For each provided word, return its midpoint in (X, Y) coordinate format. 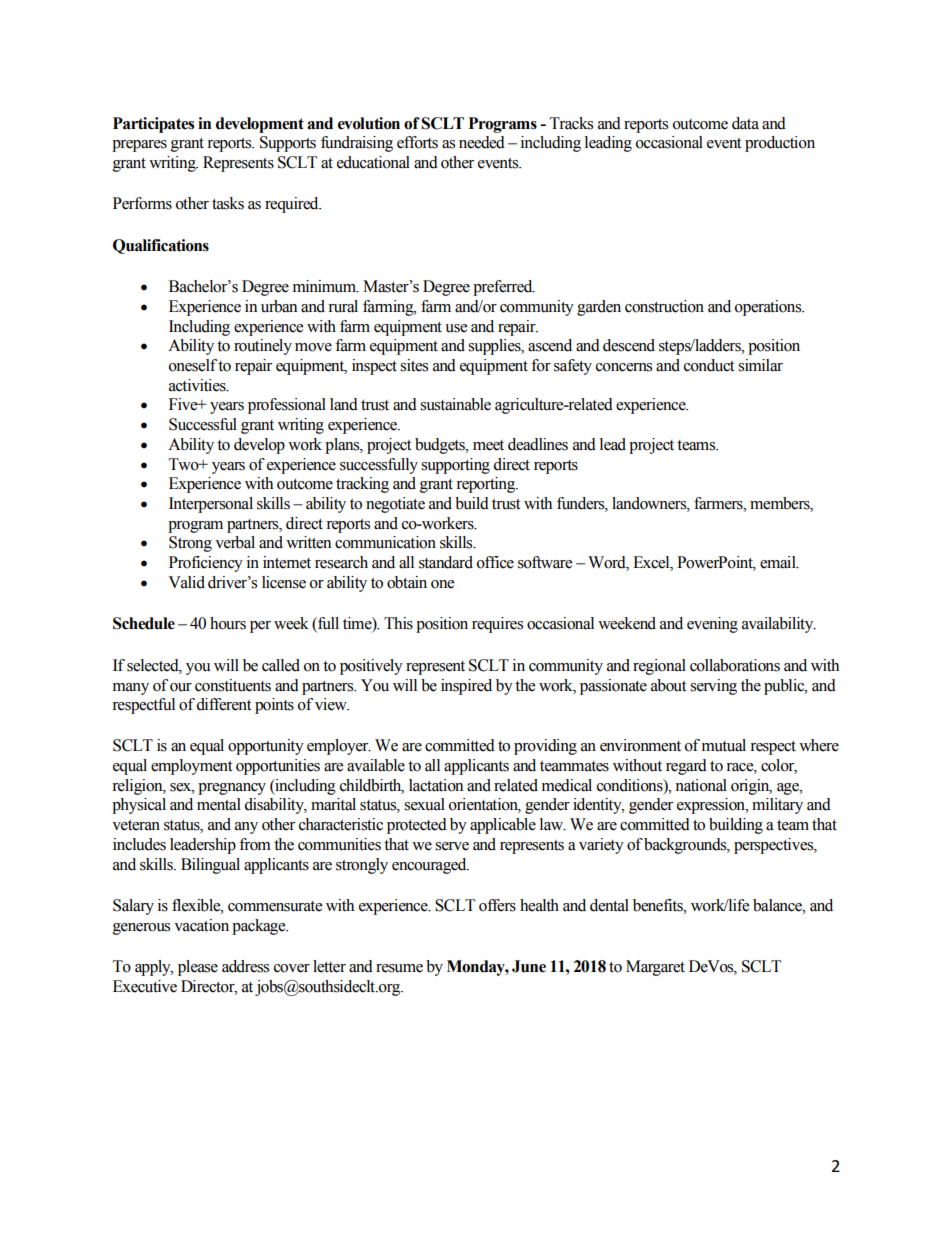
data (745, 123)
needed (482, 142)
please (198, 968)
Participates (153, 125)
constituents (233, 685)
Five (184, 404)
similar (760, 365)
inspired (466, 687)
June (529, 966)
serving (713, 687)
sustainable (455, 404)
